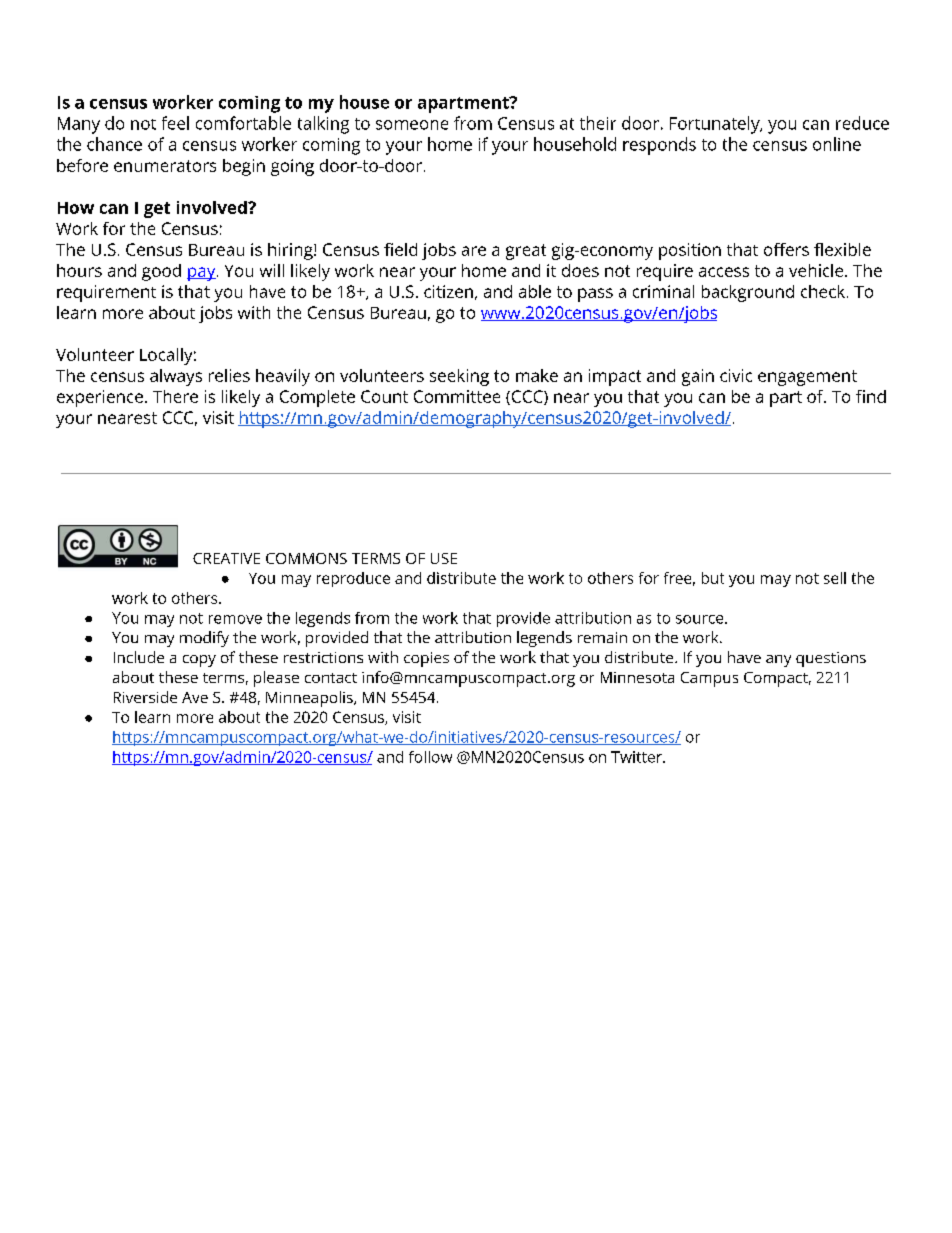 The width and height of the page is (952, 1233). Describe the element at coordinates (226, 558) in the page. I see `CREATIVE` at that location.
